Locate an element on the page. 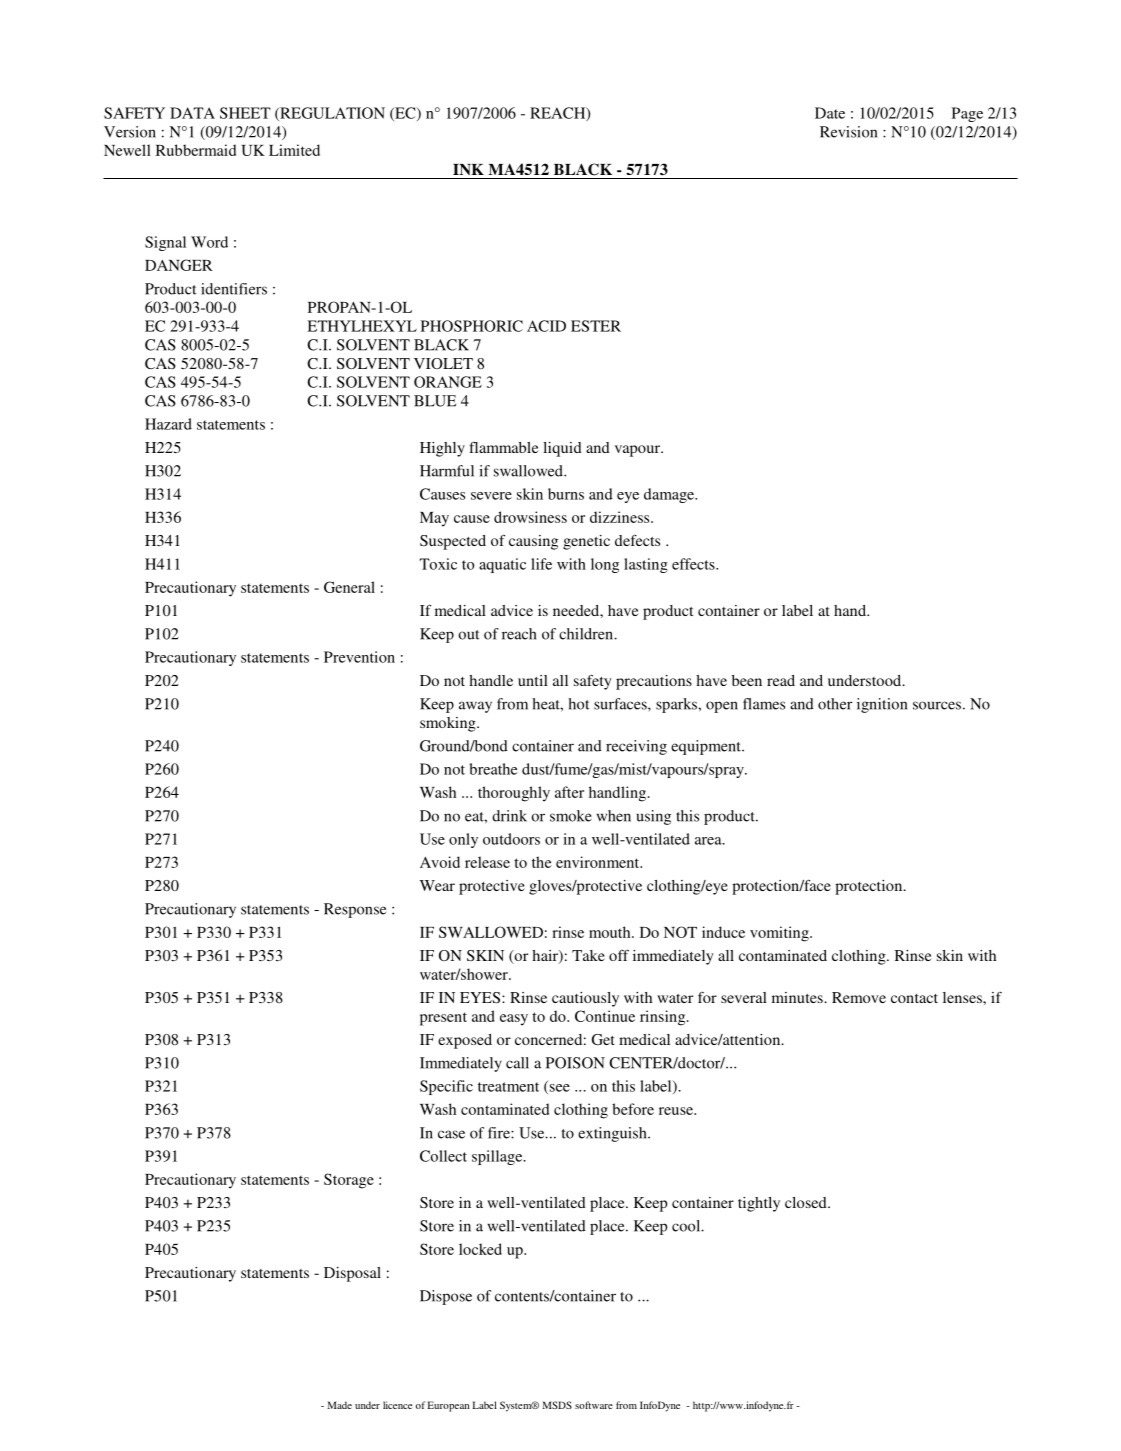 This image has width=1121, height=1451. Made is located at coordinates (339, 1405).
